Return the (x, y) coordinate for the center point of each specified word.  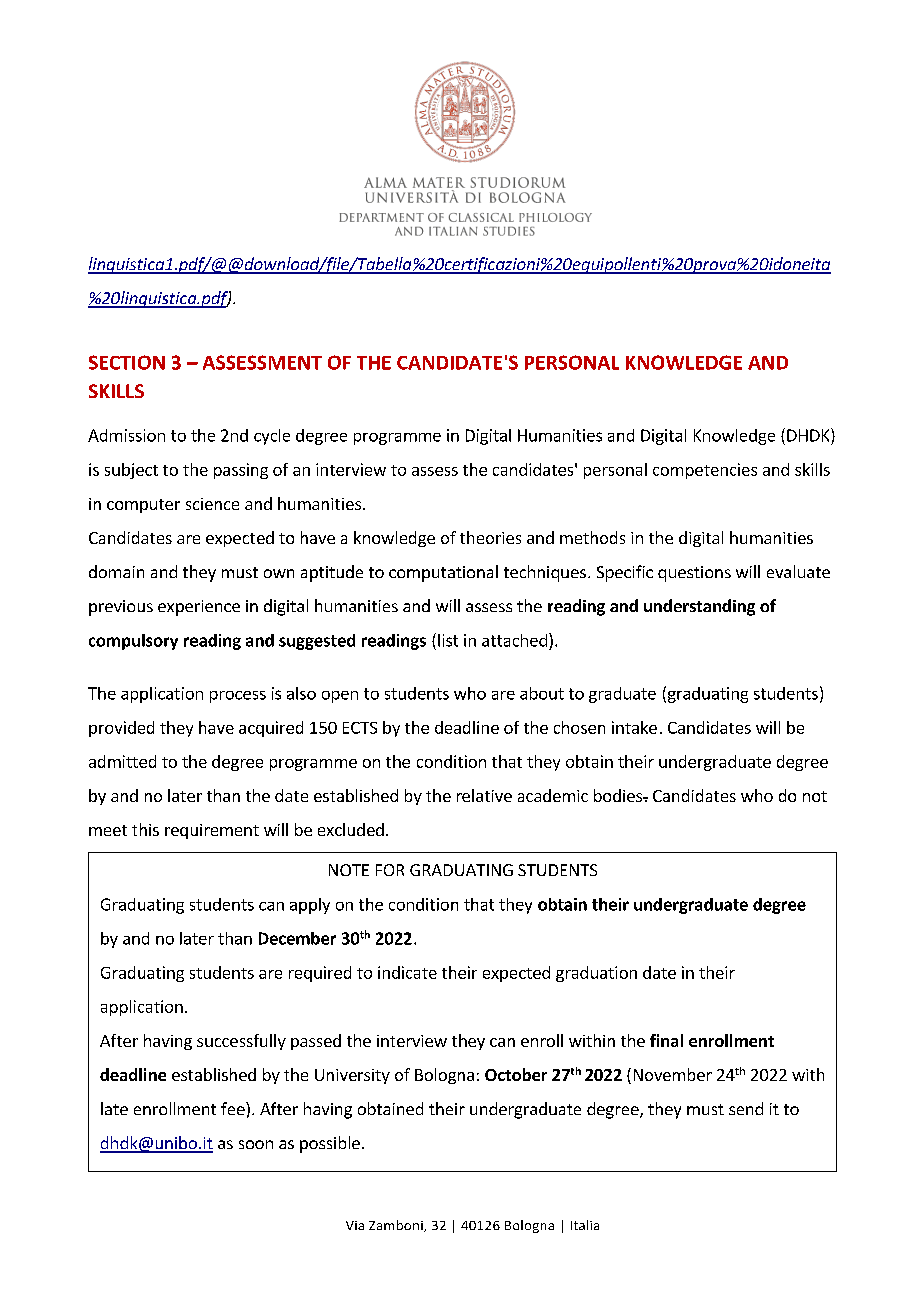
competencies (705, 471)
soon (256, 1144)
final (666, 1040)
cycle (272, 437)
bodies (619, 795)
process (238, 697)
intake (634, 727)
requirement (212, 831)
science (212, 504)
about (542, 693)
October (516, 1074)
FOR (390, 870)
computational (443, 573)
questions (694, 574)
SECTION (127, 362)
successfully (241, 1042)
